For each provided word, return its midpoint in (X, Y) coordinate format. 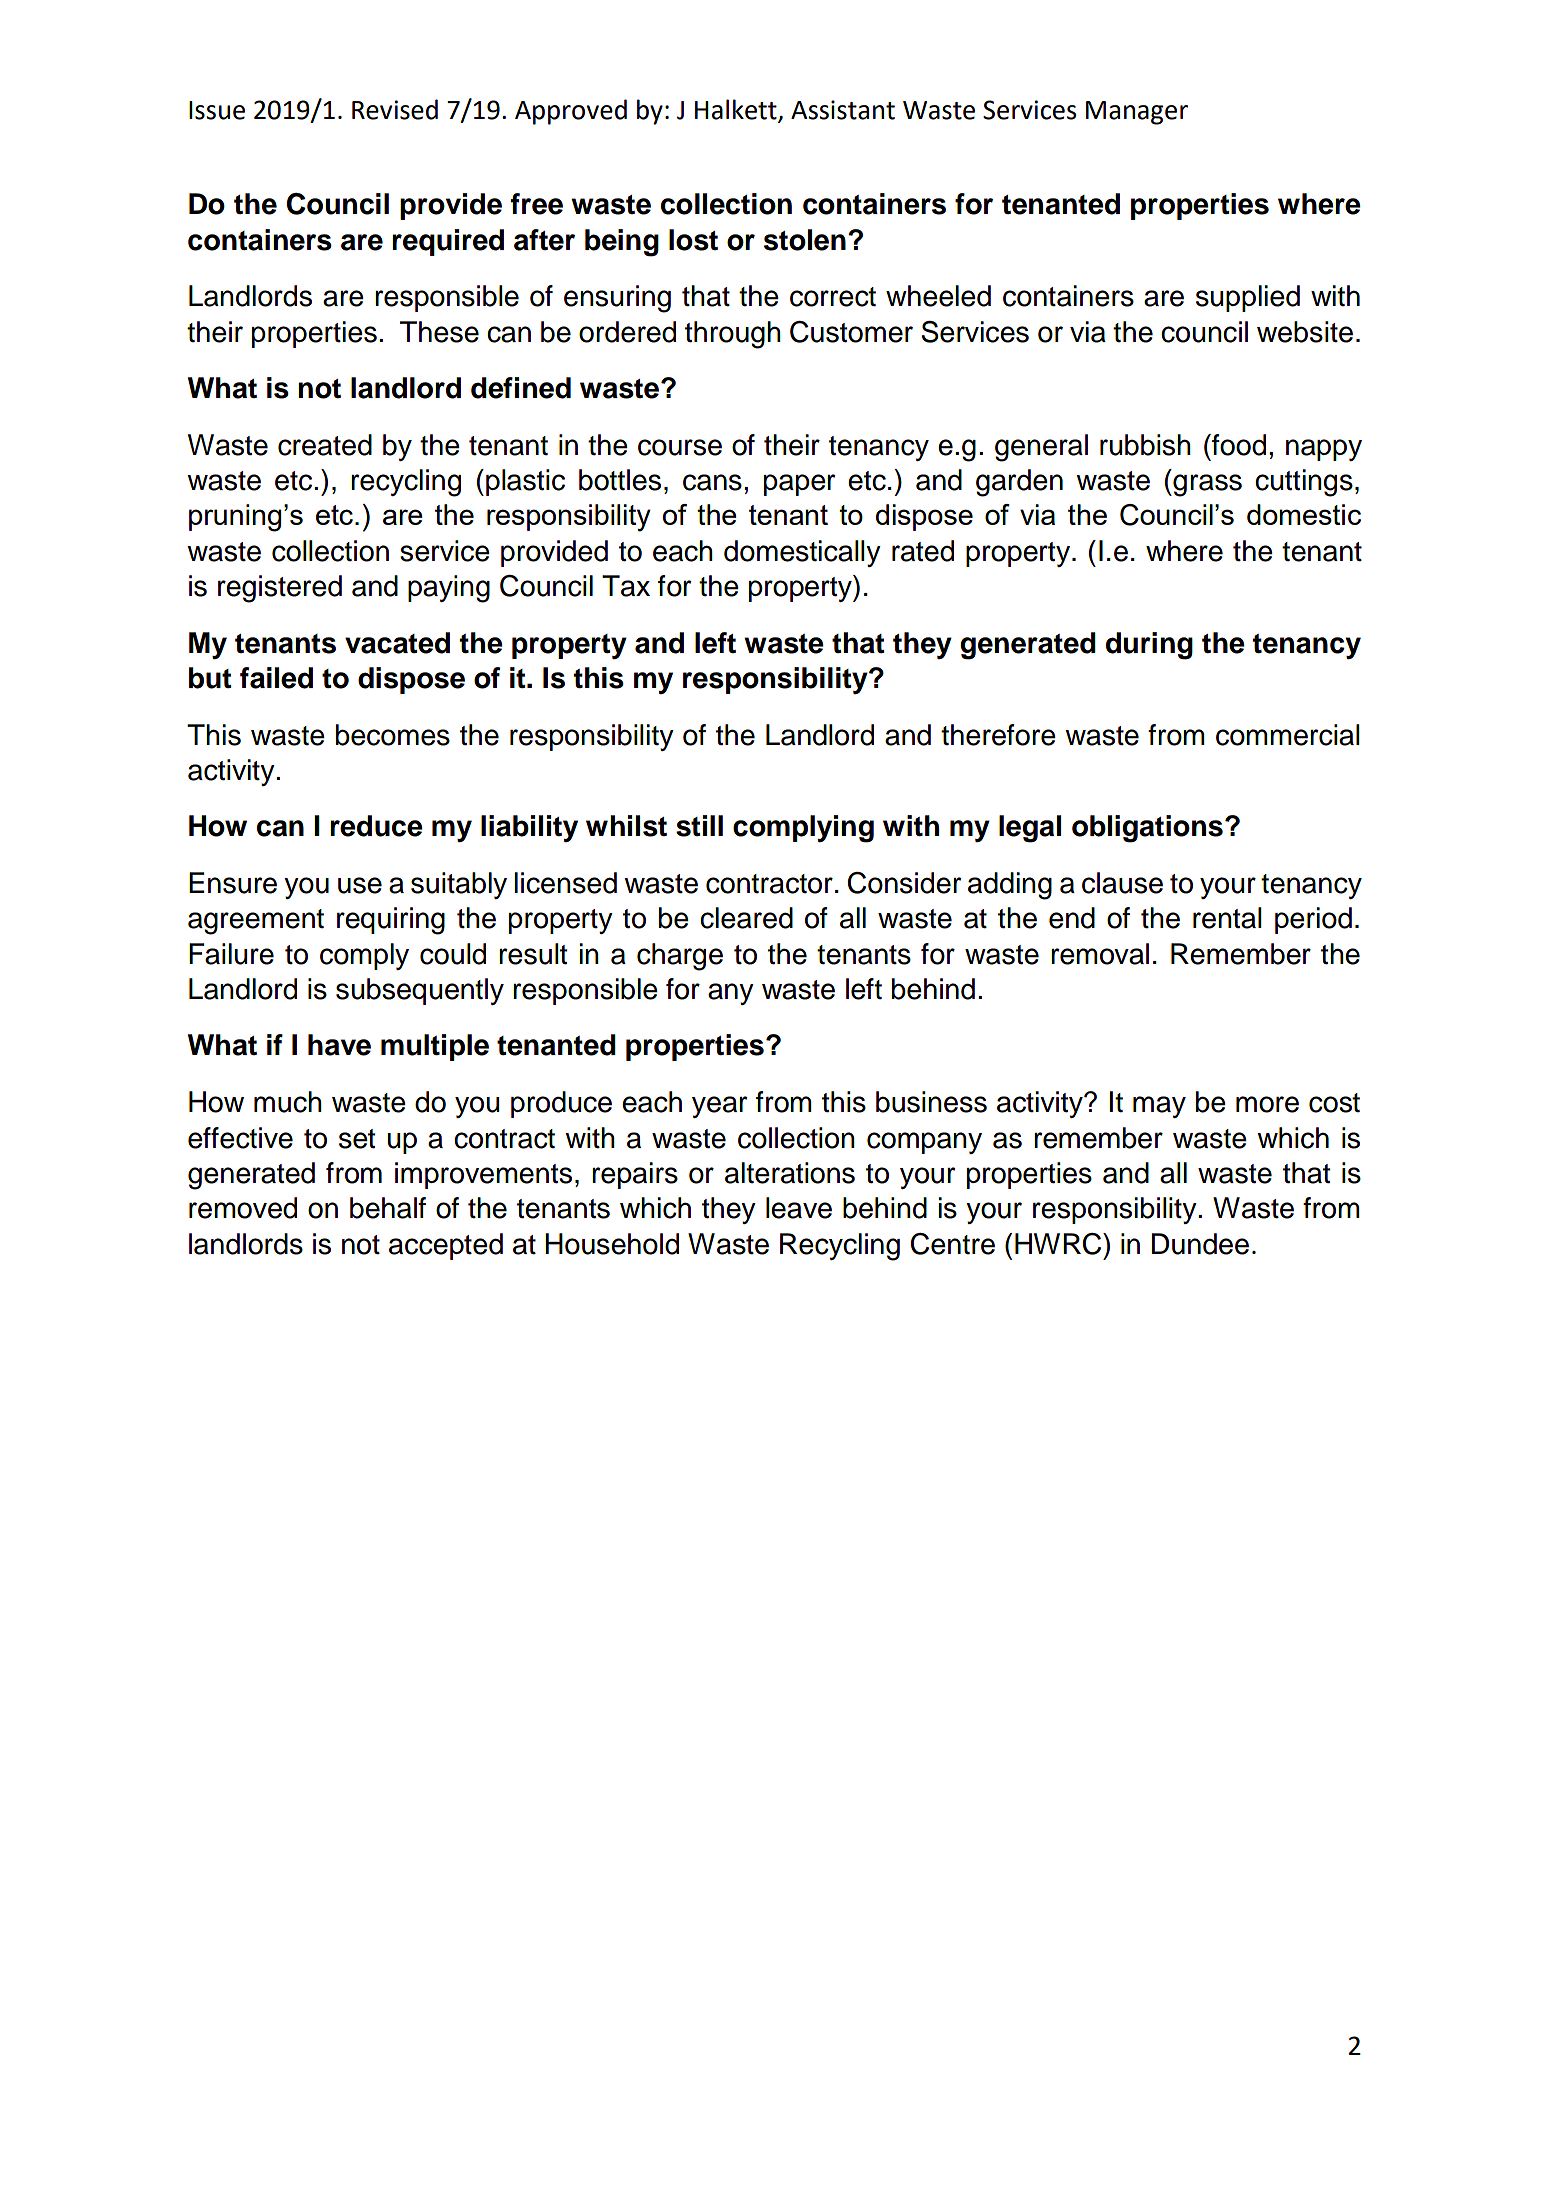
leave (799, 1208)
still (699, 826)
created (325, 445)
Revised (395, 109)
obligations (1147, 829)
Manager (1137, 113)
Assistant (843, 110)
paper (799, 485)
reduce (376, 826)
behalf (388, 1208)
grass (1206, 485)
